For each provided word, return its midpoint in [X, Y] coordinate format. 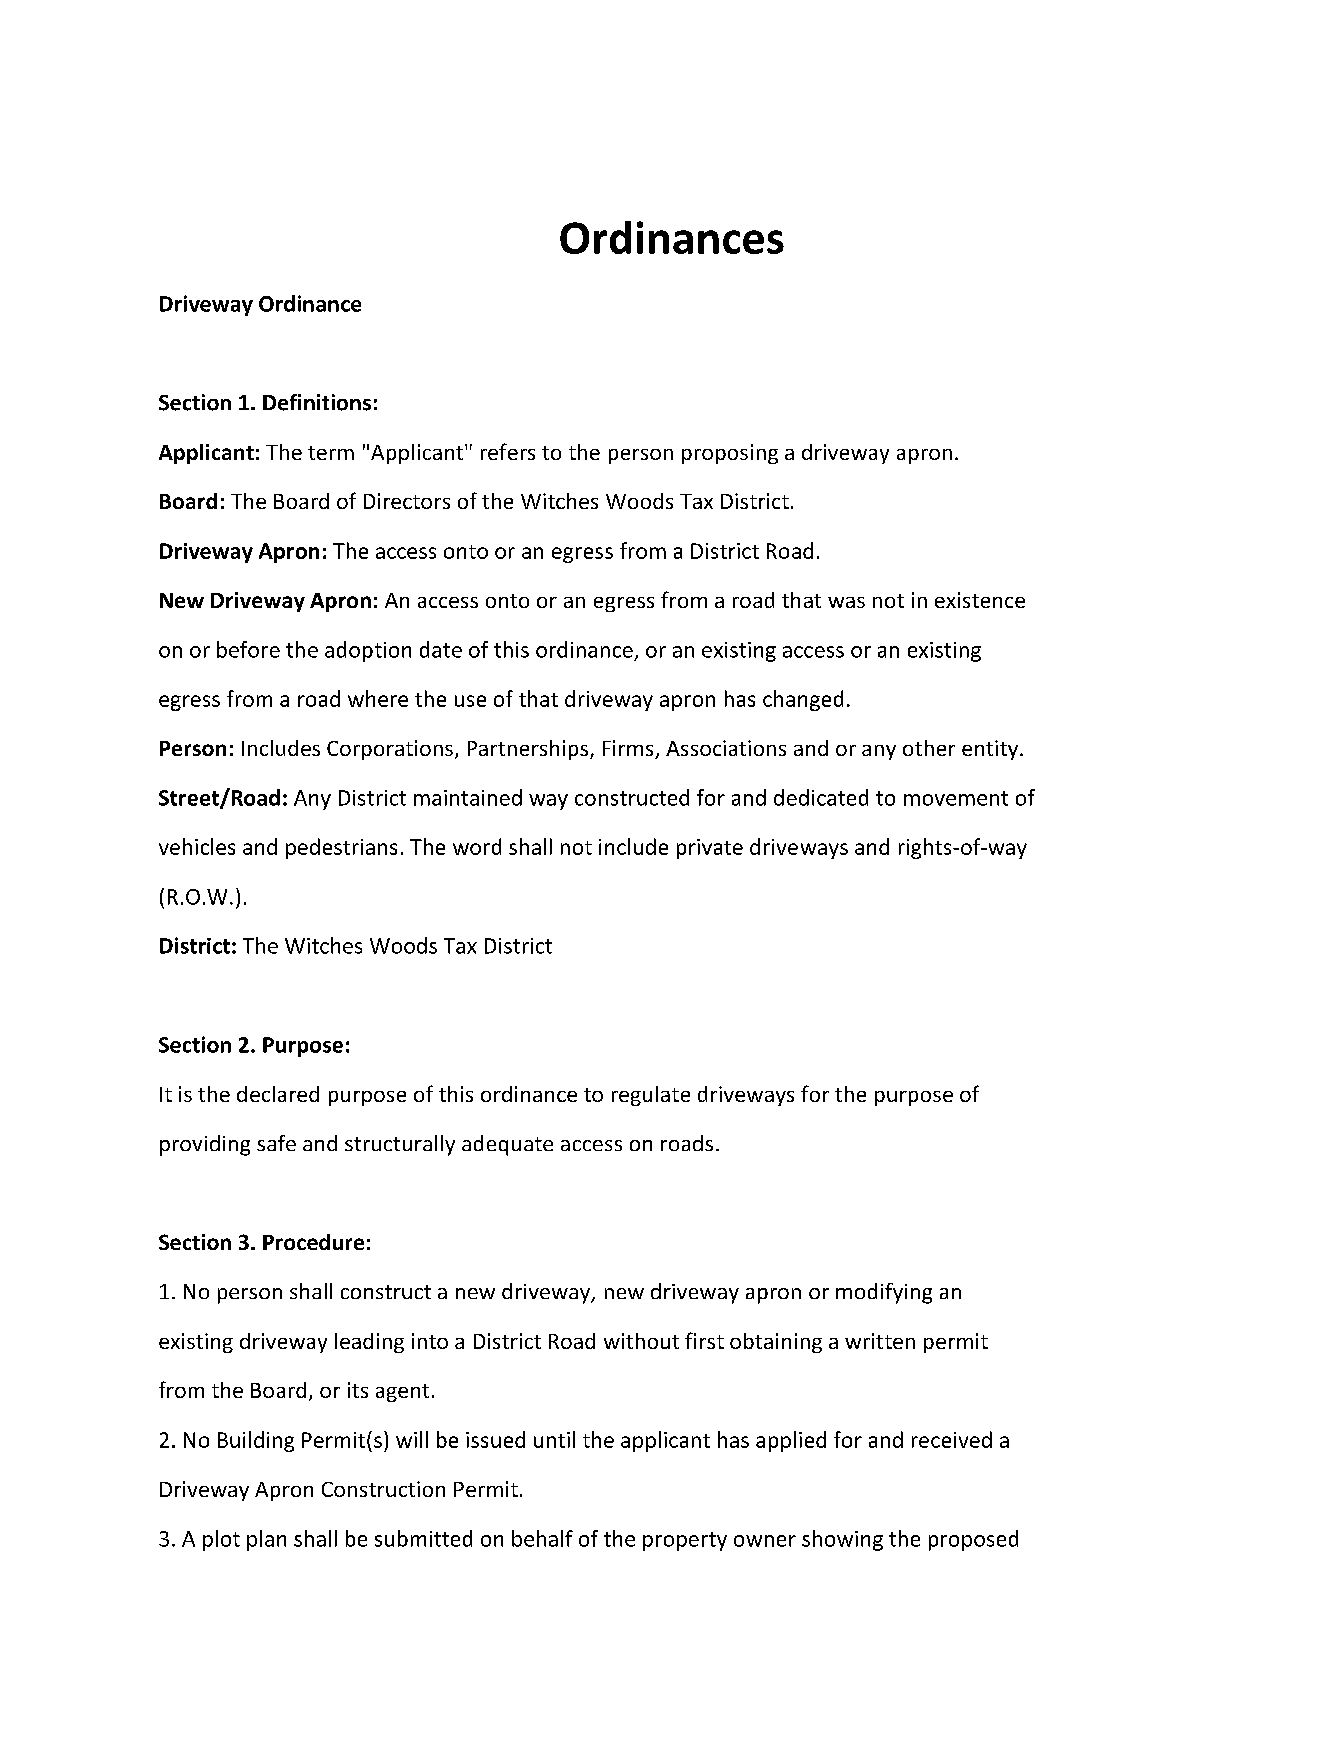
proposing [730, 454]
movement [956, 798]
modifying [884, 1293]
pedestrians [341, 848]
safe [276, 1143]
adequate [507, 1145]
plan [266, 1540]
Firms [629, 749]
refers [508, 451]
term [331, 453]
